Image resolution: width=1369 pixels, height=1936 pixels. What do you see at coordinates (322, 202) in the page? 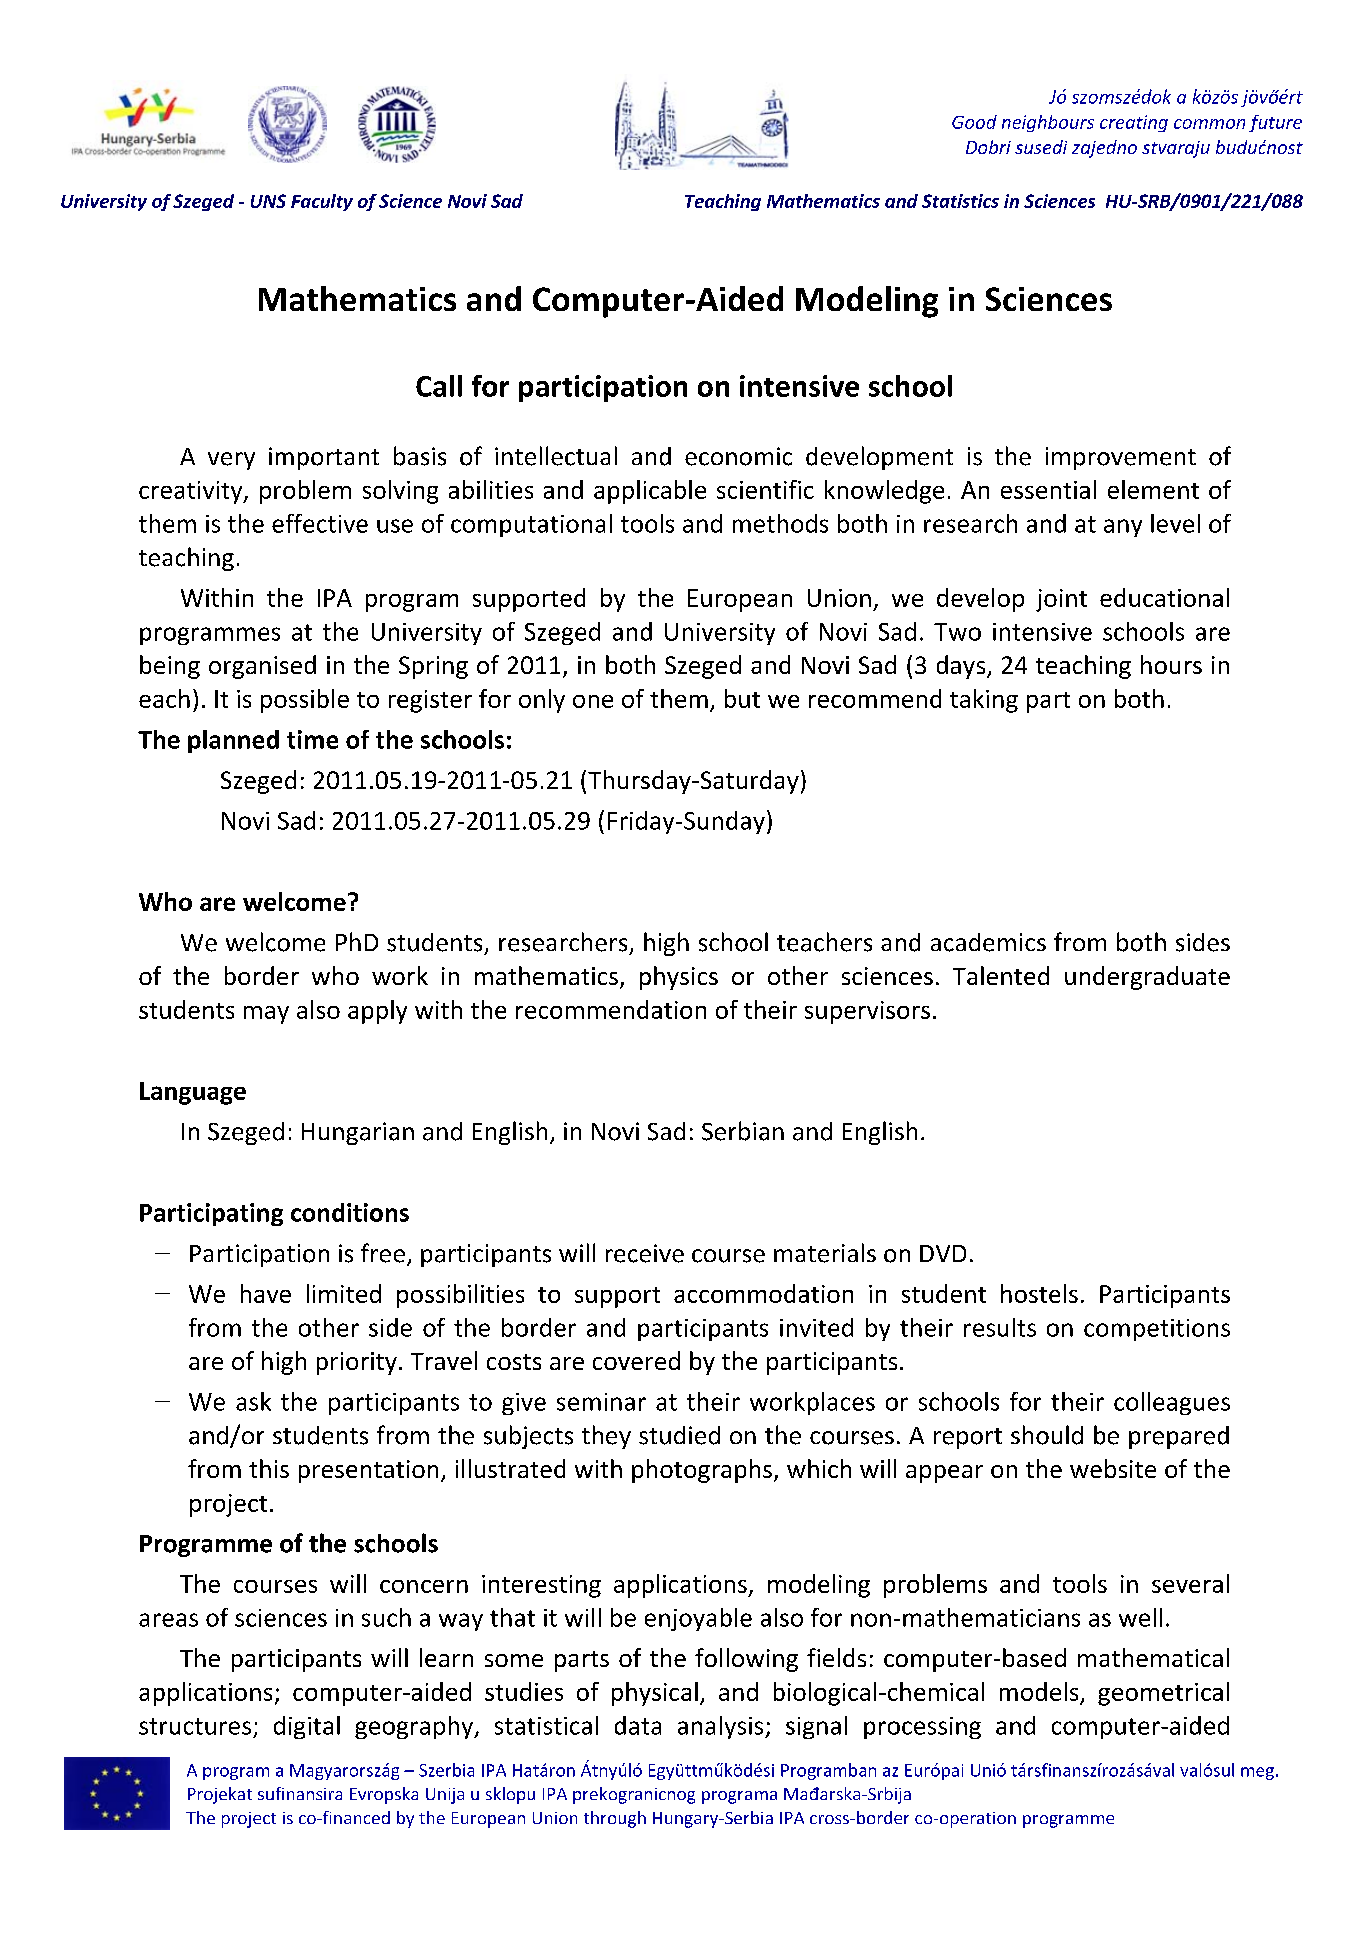
I see `Faculty` at bounding box center [322, 202].
